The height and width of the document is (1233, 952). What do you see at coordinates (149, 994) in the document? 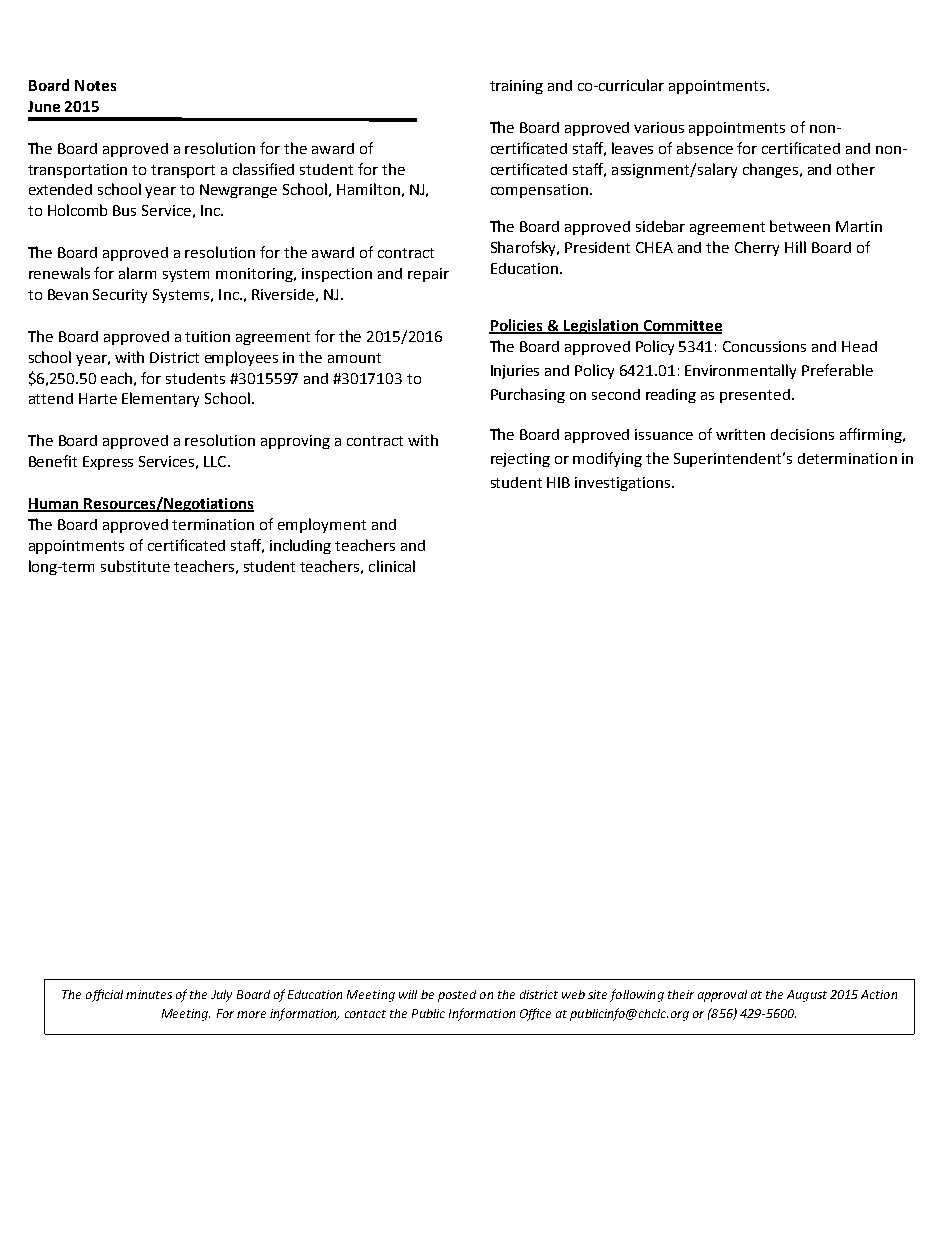
I see `minutes` at bounding box center [149, 994].
